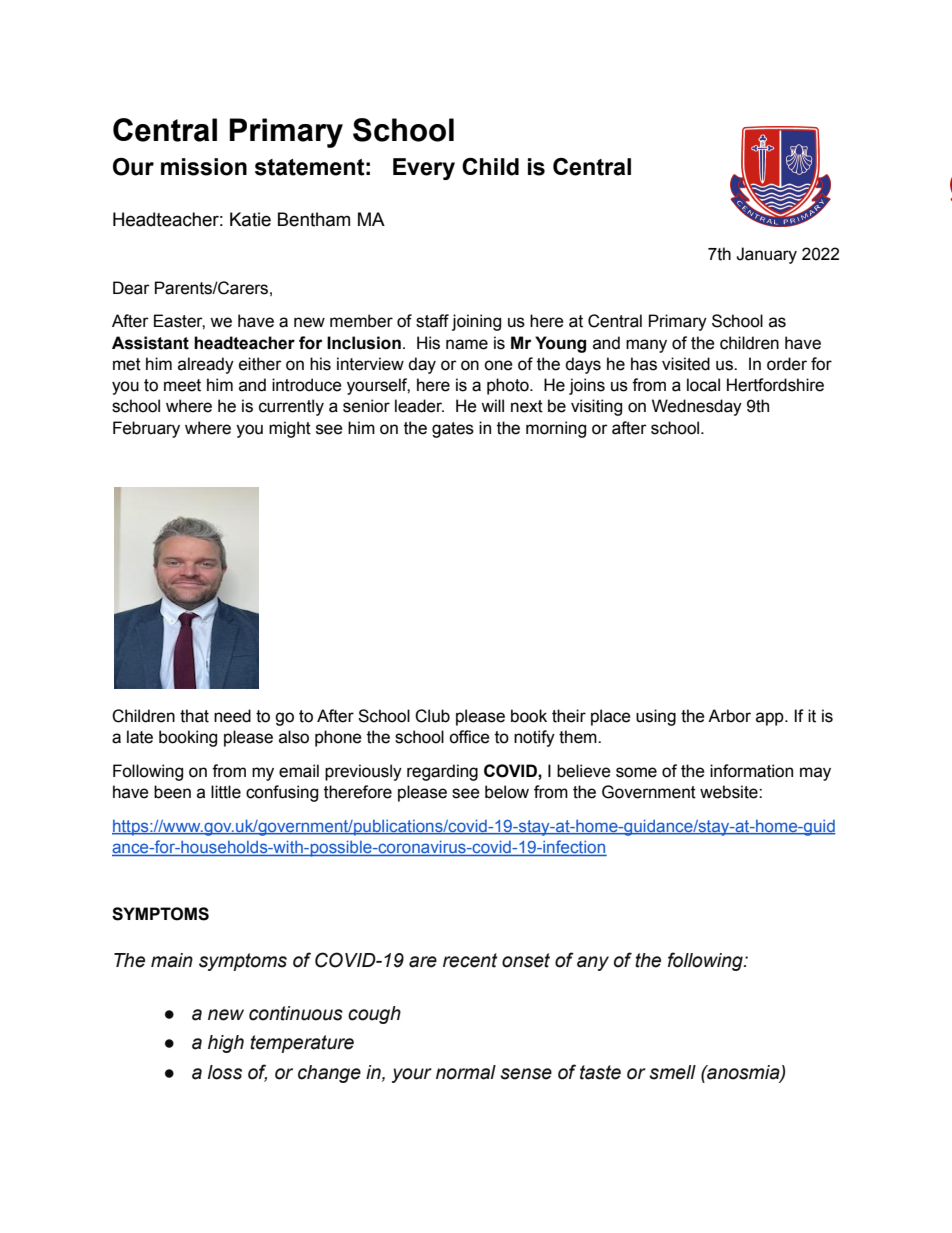 The width and height of the screenshot is (952, 1233). I want to click on Every, so click(424, 169).
